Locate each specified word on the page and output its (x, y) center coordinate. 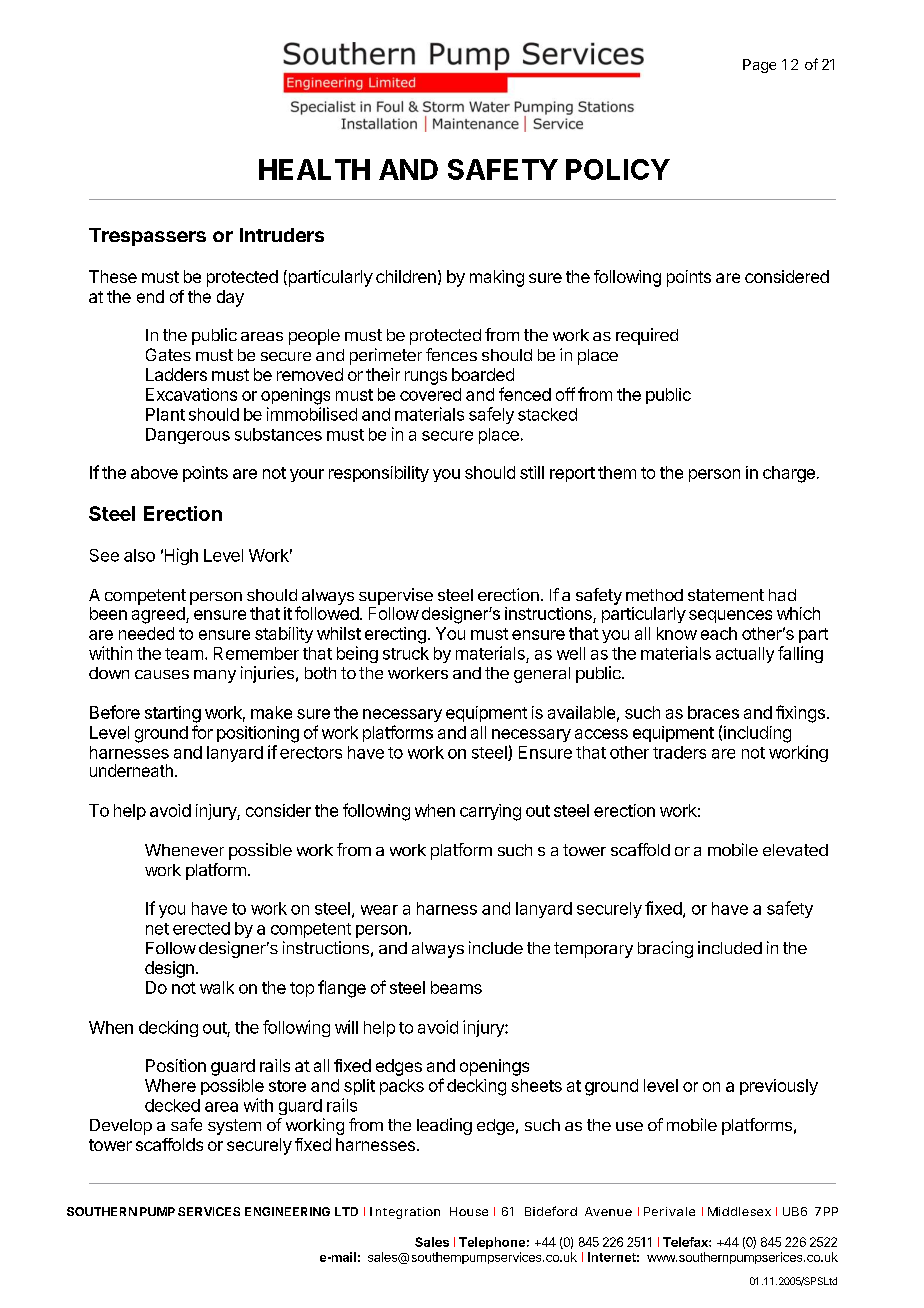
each (719, 633)
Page (759, 66)
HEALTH (314, 169)
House (469, 1211)
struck (406, 653)
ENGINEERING (287, 1211)
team (184, 654)
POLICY (618, 169)
